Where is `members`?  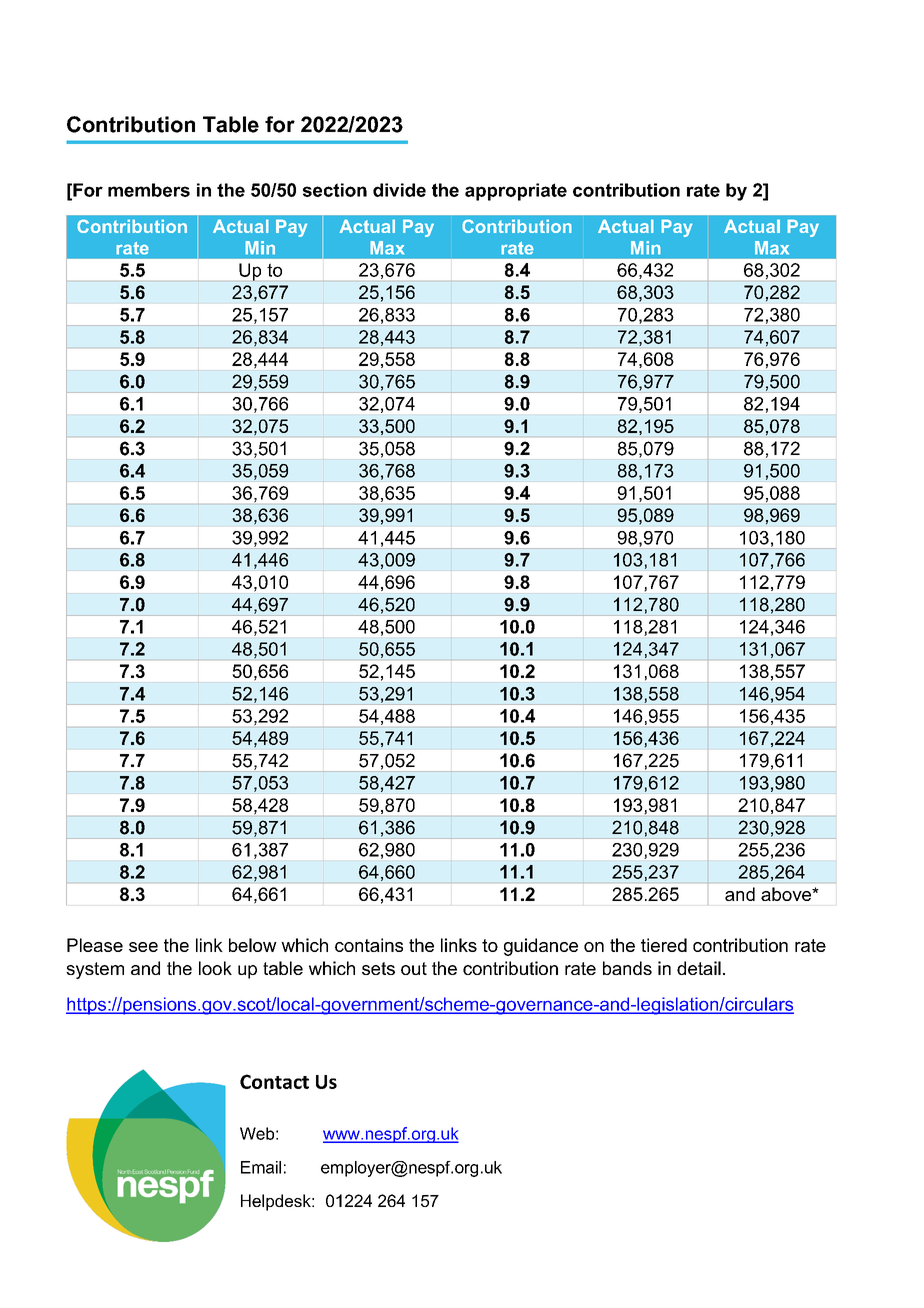
members is located at coordinates (149, 190).
